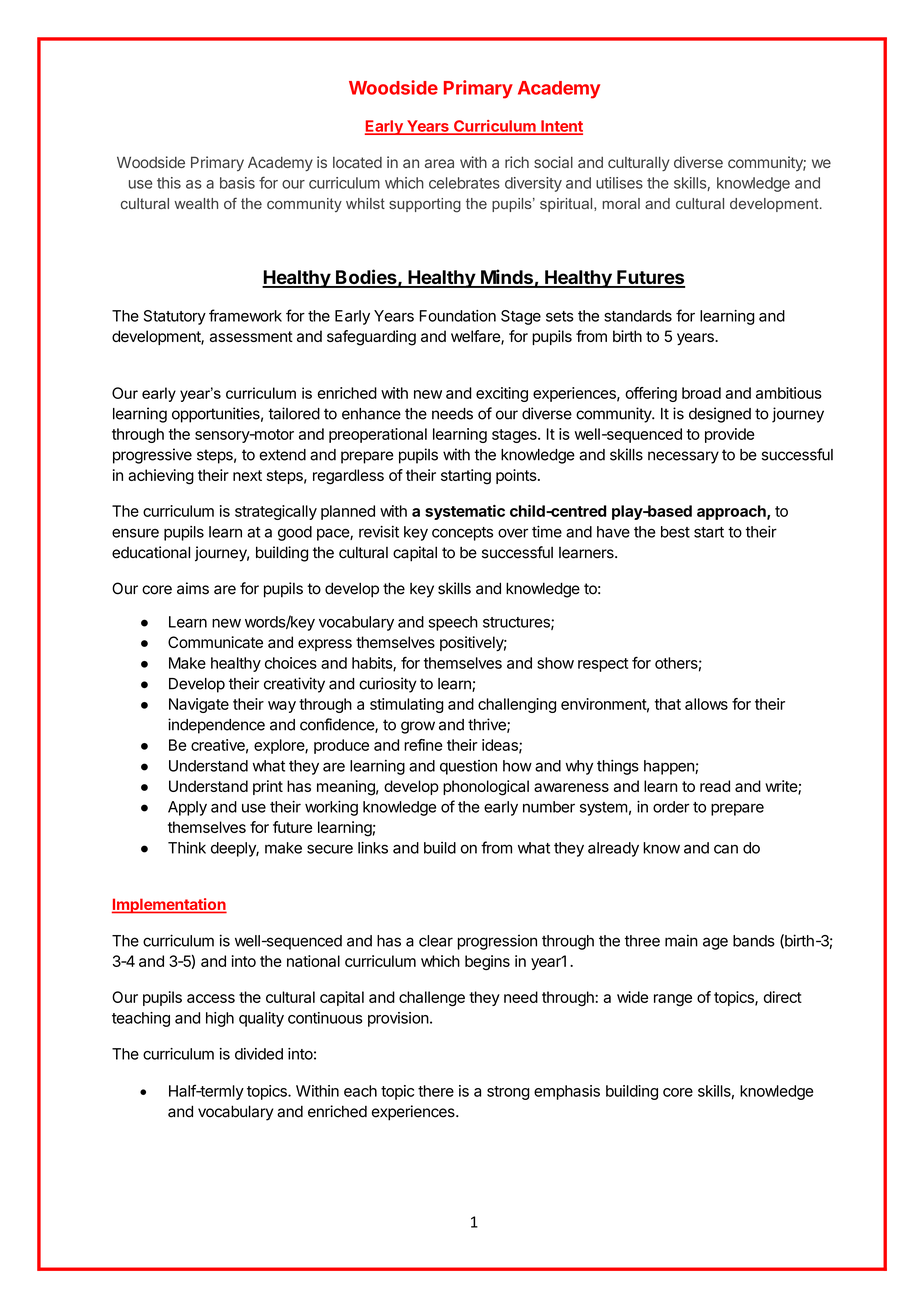  What do you see at coordinates (259, 1054) in the screenshot?
I see `divided` at bounding box center [259, 1054].
